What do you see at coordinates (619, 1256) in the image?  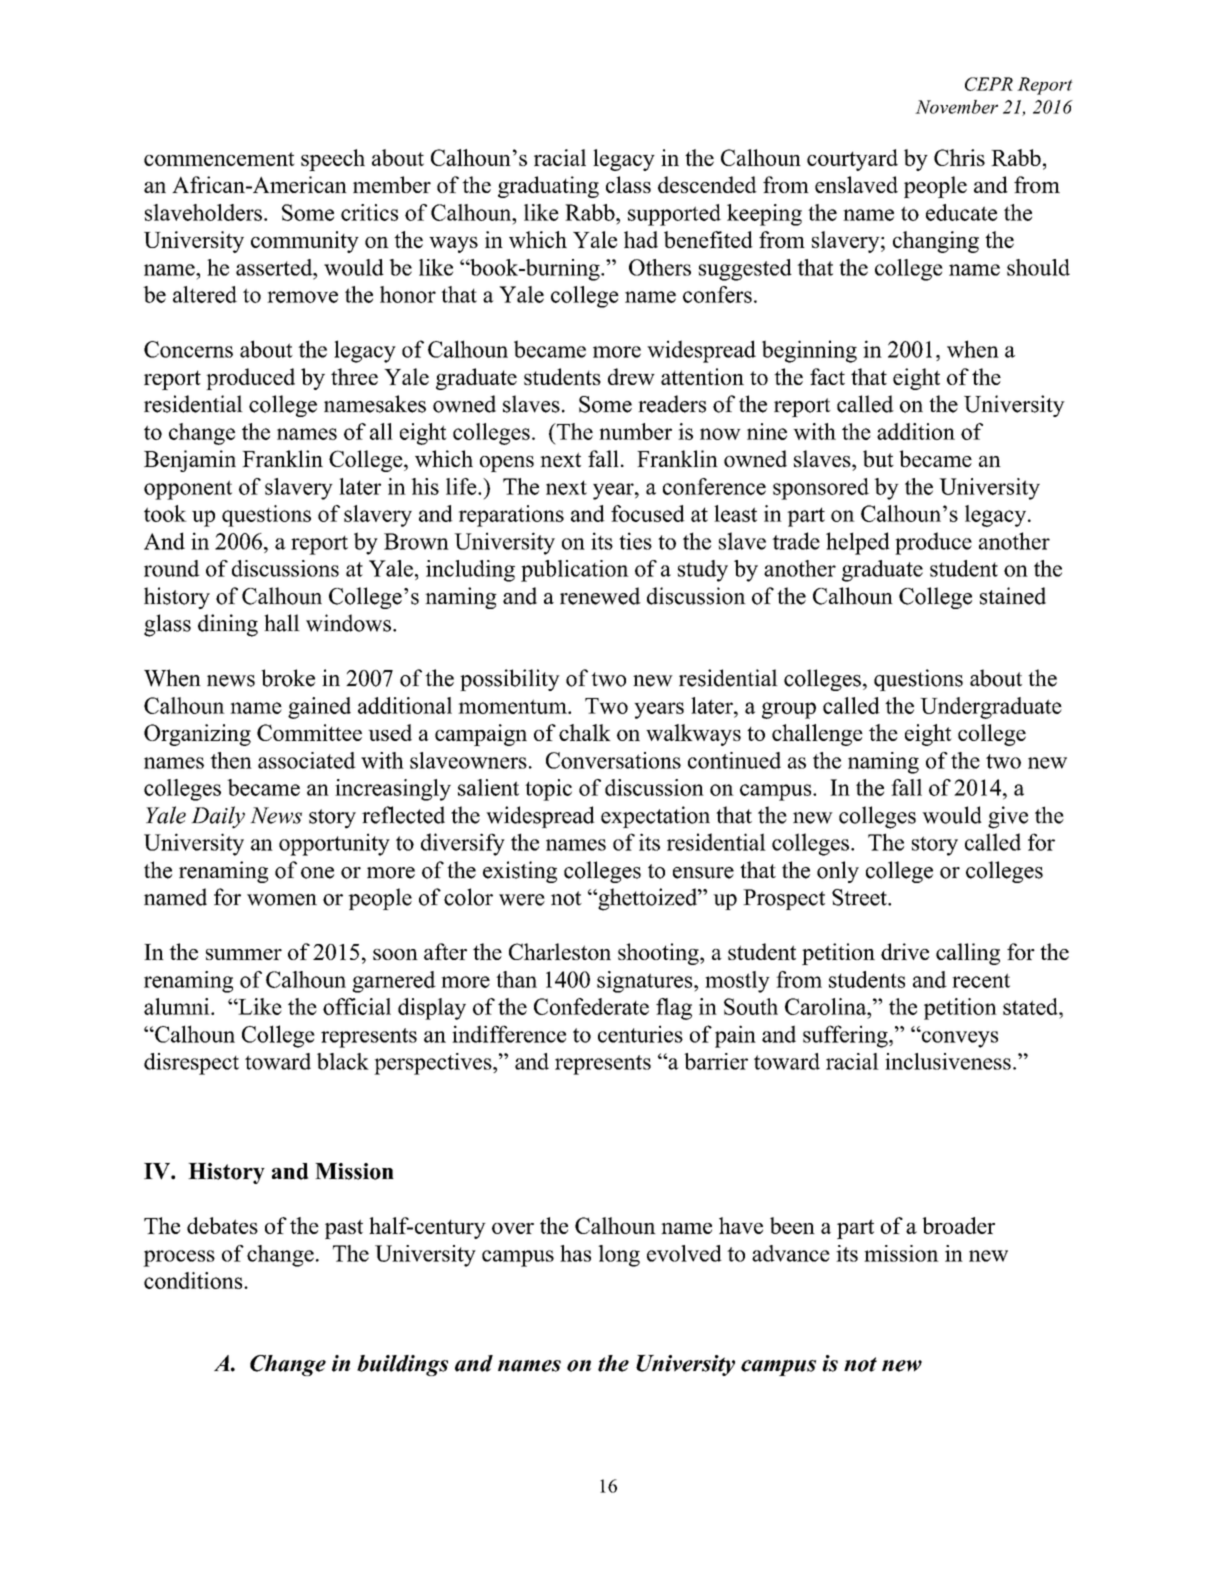 I see `long` at bounding box center [619, 1256].
